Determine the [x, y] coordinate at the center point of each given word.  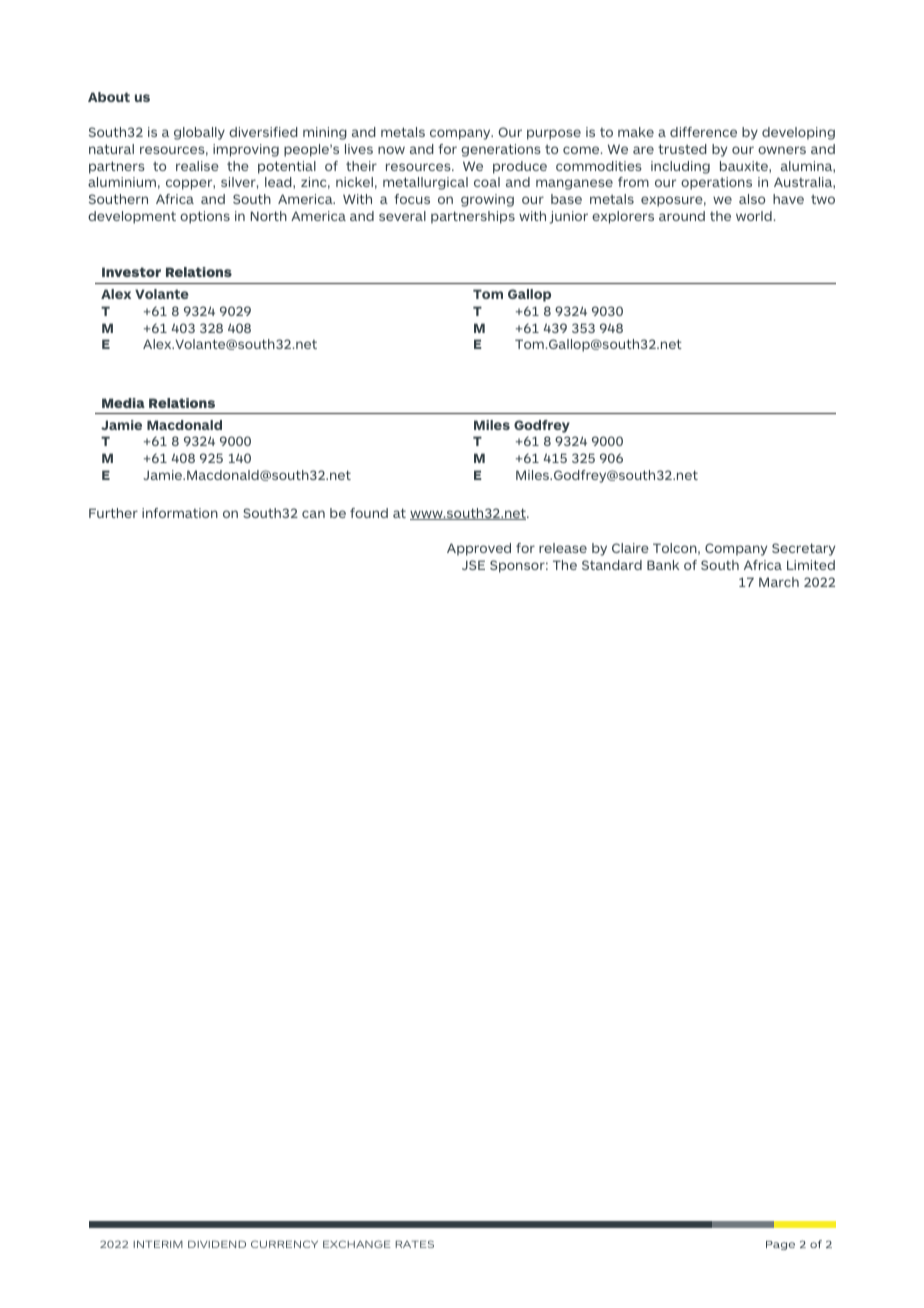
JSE [473, 565]
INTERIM [158, 1244]
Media [123, 403]
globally [199, 133]
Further [113, 513]
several [402, 216]
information [180, 513]
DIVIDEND [217, 1244]
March [779, 582]
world [754, 216]
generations [501, 150]
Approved [479, 549]
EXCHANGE [357, 1244]
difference [703, 132]
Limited [811, 565]
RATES [414, 1244]
